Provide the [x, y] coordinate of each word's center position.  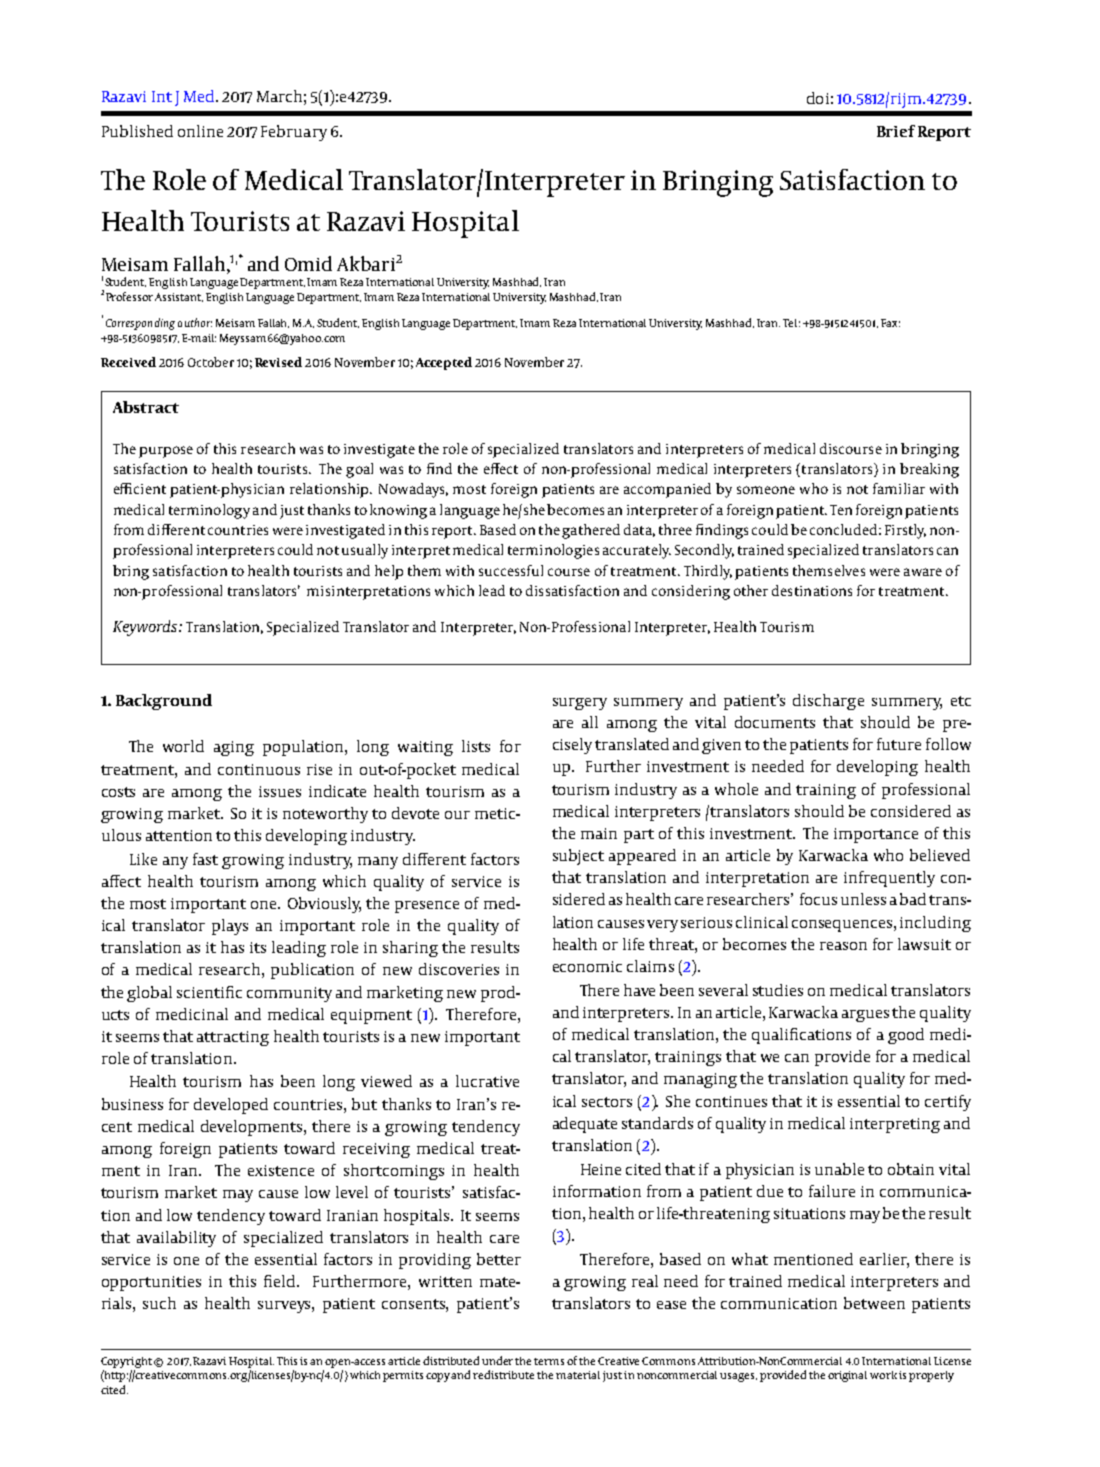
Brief [896, 131]
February [294, 133]
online [200, 131]
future [899, 744]
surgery [580, 704]
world [183, 746]
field [281, 1281]
